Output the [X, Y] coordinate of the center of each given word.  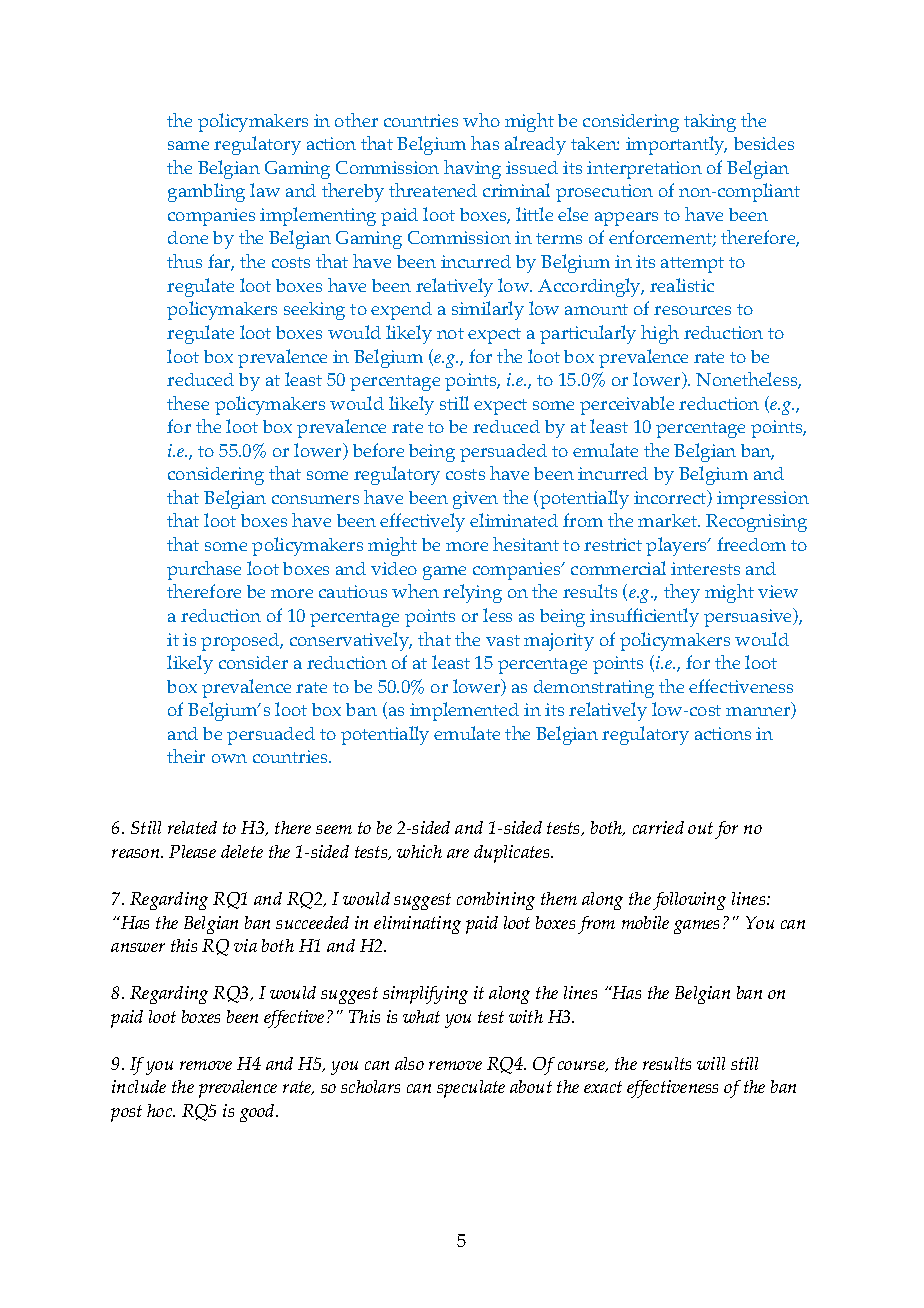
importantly [676, 145]
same [188, 145]
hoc [161, 1110]
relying [472, 593]
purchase [204, 570]
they [682, 593]
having [472, 169]
